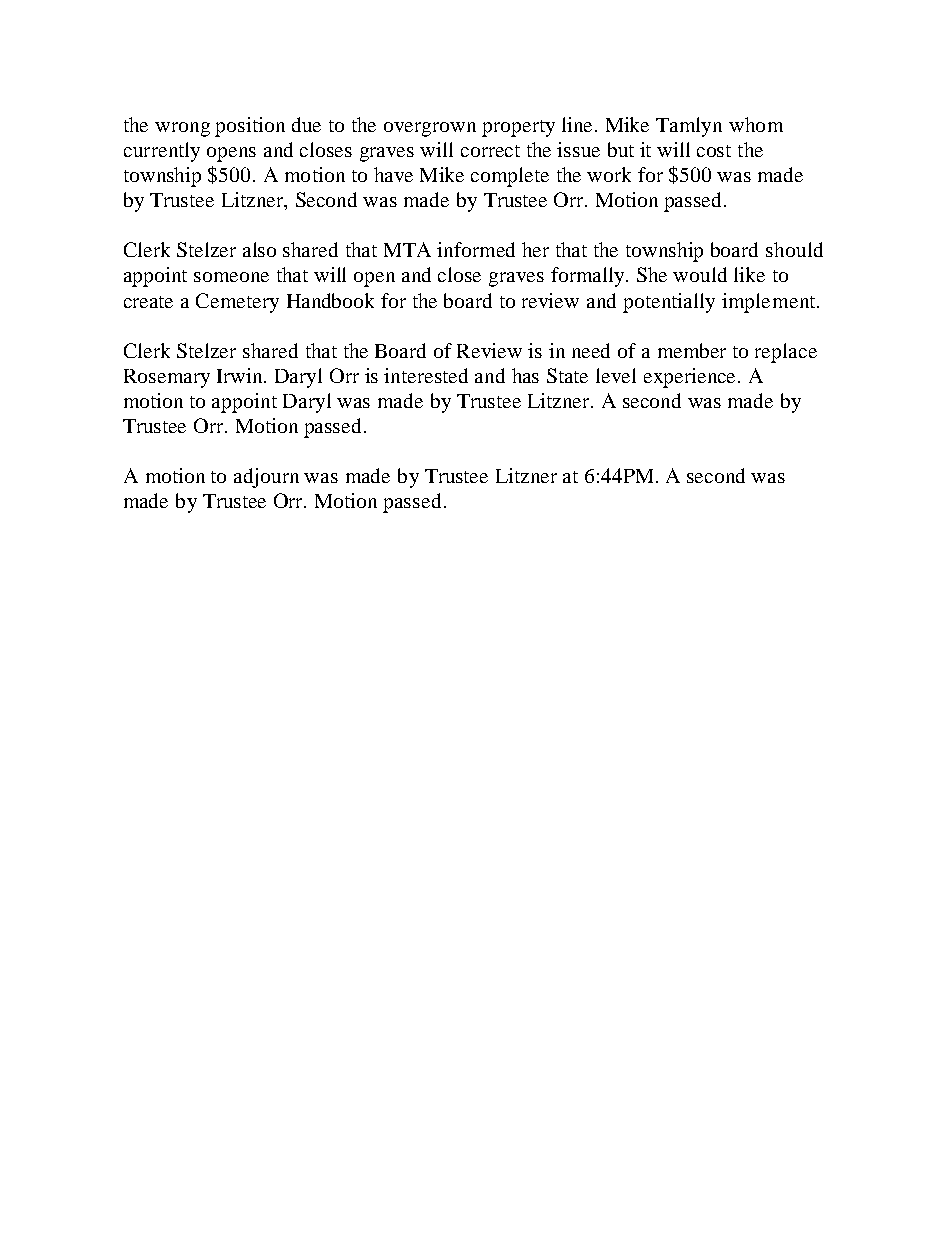  Describe the element at coordinates (259, 249) in the image. I see `also` at that location.
